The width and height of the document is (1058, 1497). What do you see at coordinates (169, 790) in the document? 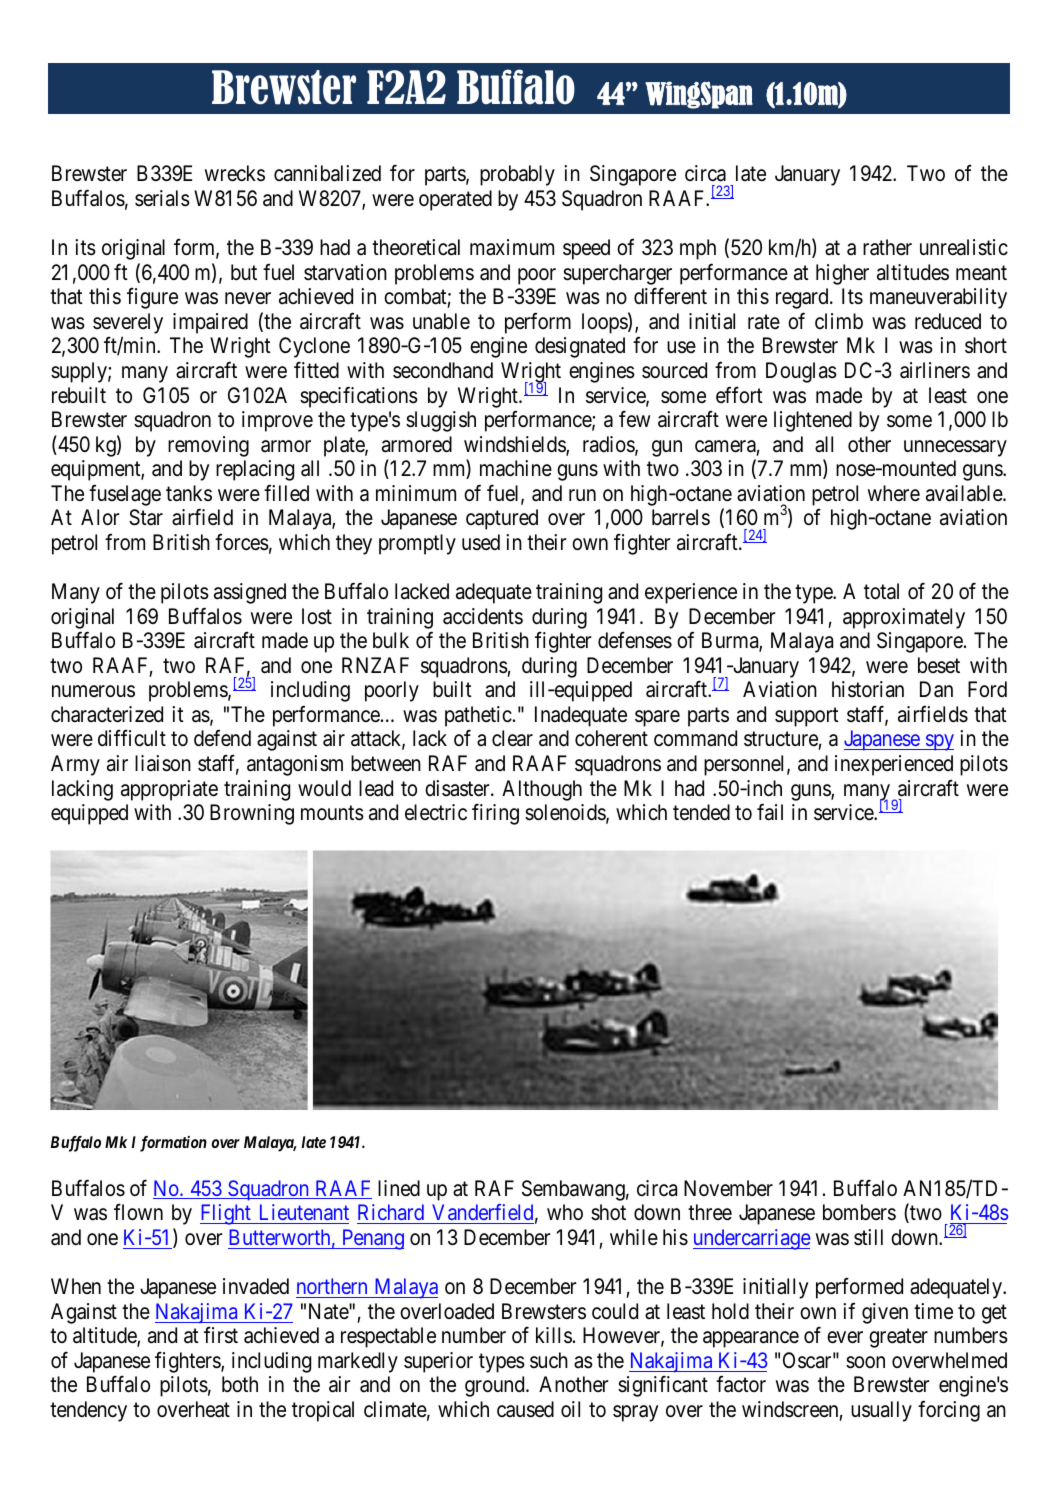
I see `appropriate` at bounding box center [169, 790].
